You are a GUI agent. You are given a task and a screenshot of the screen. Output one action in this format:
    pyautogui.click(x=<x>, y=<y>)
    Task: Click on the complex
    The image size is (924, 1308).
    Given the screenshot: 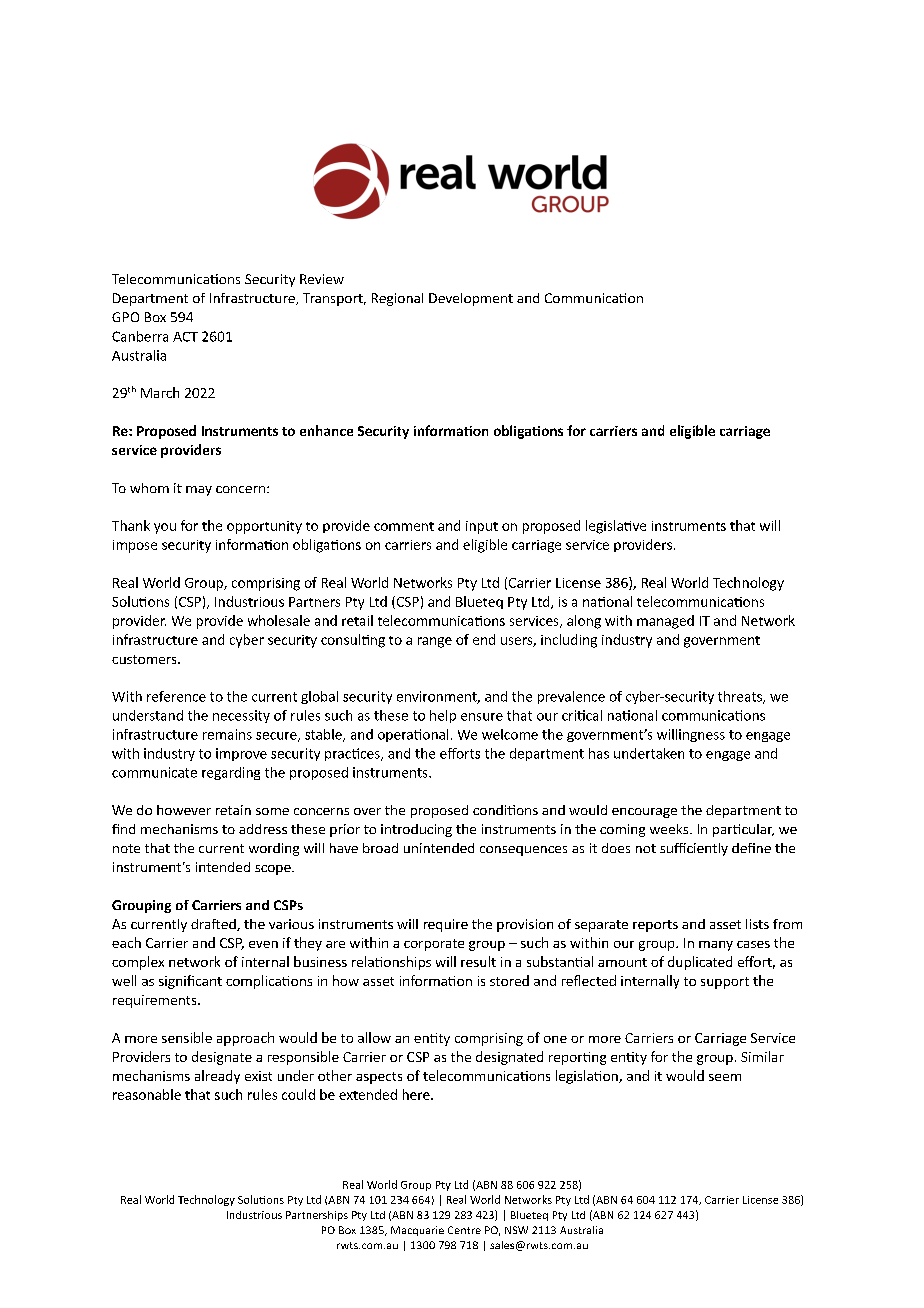 What is the action you would take?
    pyautogui.click(x=138, y=963)
